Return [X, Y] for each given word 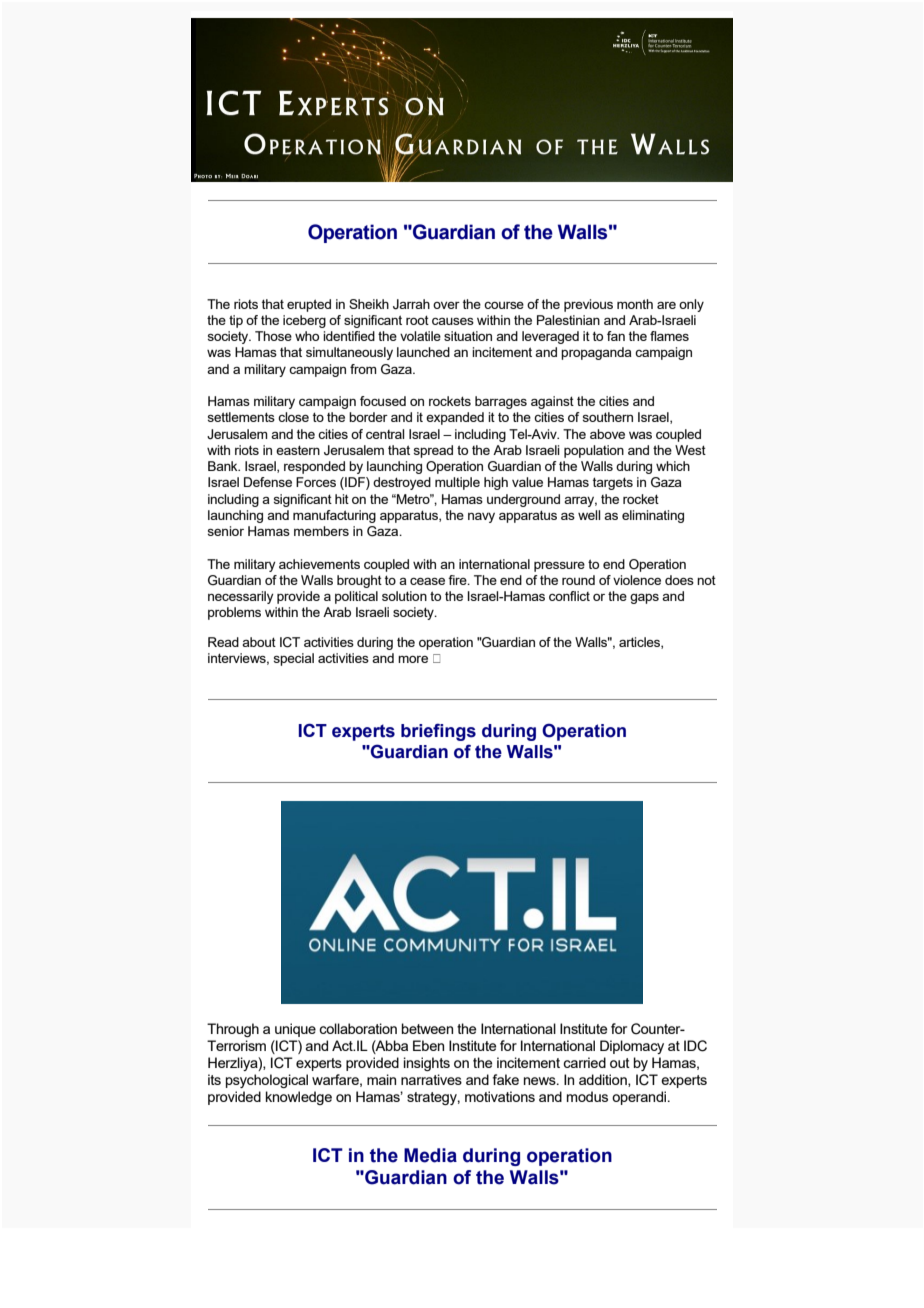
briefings [438, 732]
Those [273, 336]
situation [468, 336]
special [294, 659]
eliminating [653, 516]
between [427, 1028]
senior [226, 531]
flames [669, 336]
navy [481, 517]
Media [430, 1155]
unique [295, 1030]
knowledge [299, 1098]
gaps [644, 599]
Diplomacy [632, 1047]
